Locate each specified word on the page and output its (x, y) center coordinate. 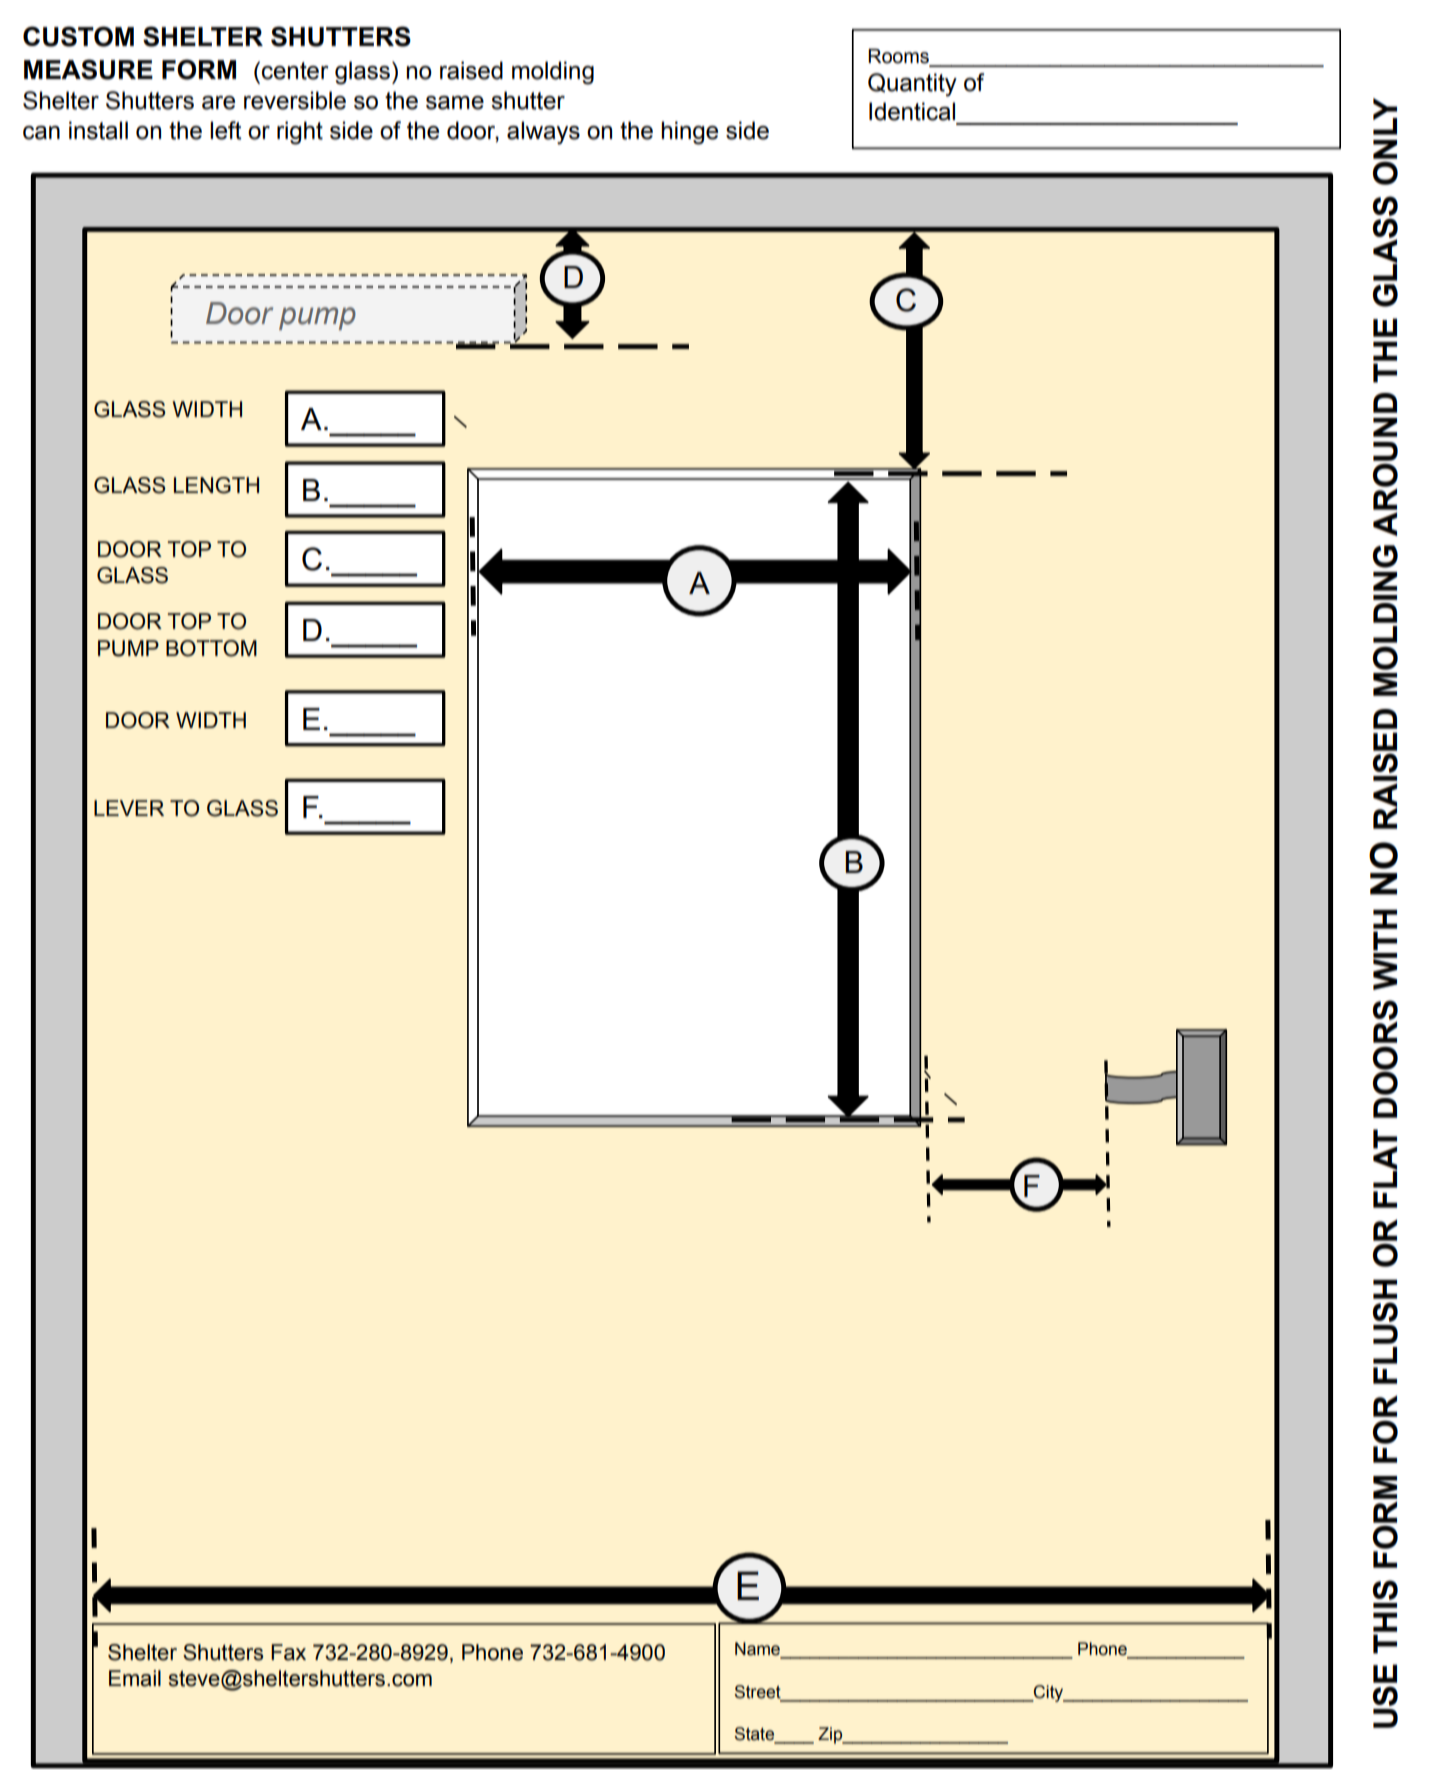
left (225, 130)
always (543, 133)
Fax (288, 1652)
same (455, 103)
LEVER (129, 808)
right (300, 133)
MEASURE (88, 69)
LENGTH (216, 485)
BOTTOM (211, 648)
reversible (295, 100)
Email (135, 1678)
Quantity (912, 85)
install (98, 130)
